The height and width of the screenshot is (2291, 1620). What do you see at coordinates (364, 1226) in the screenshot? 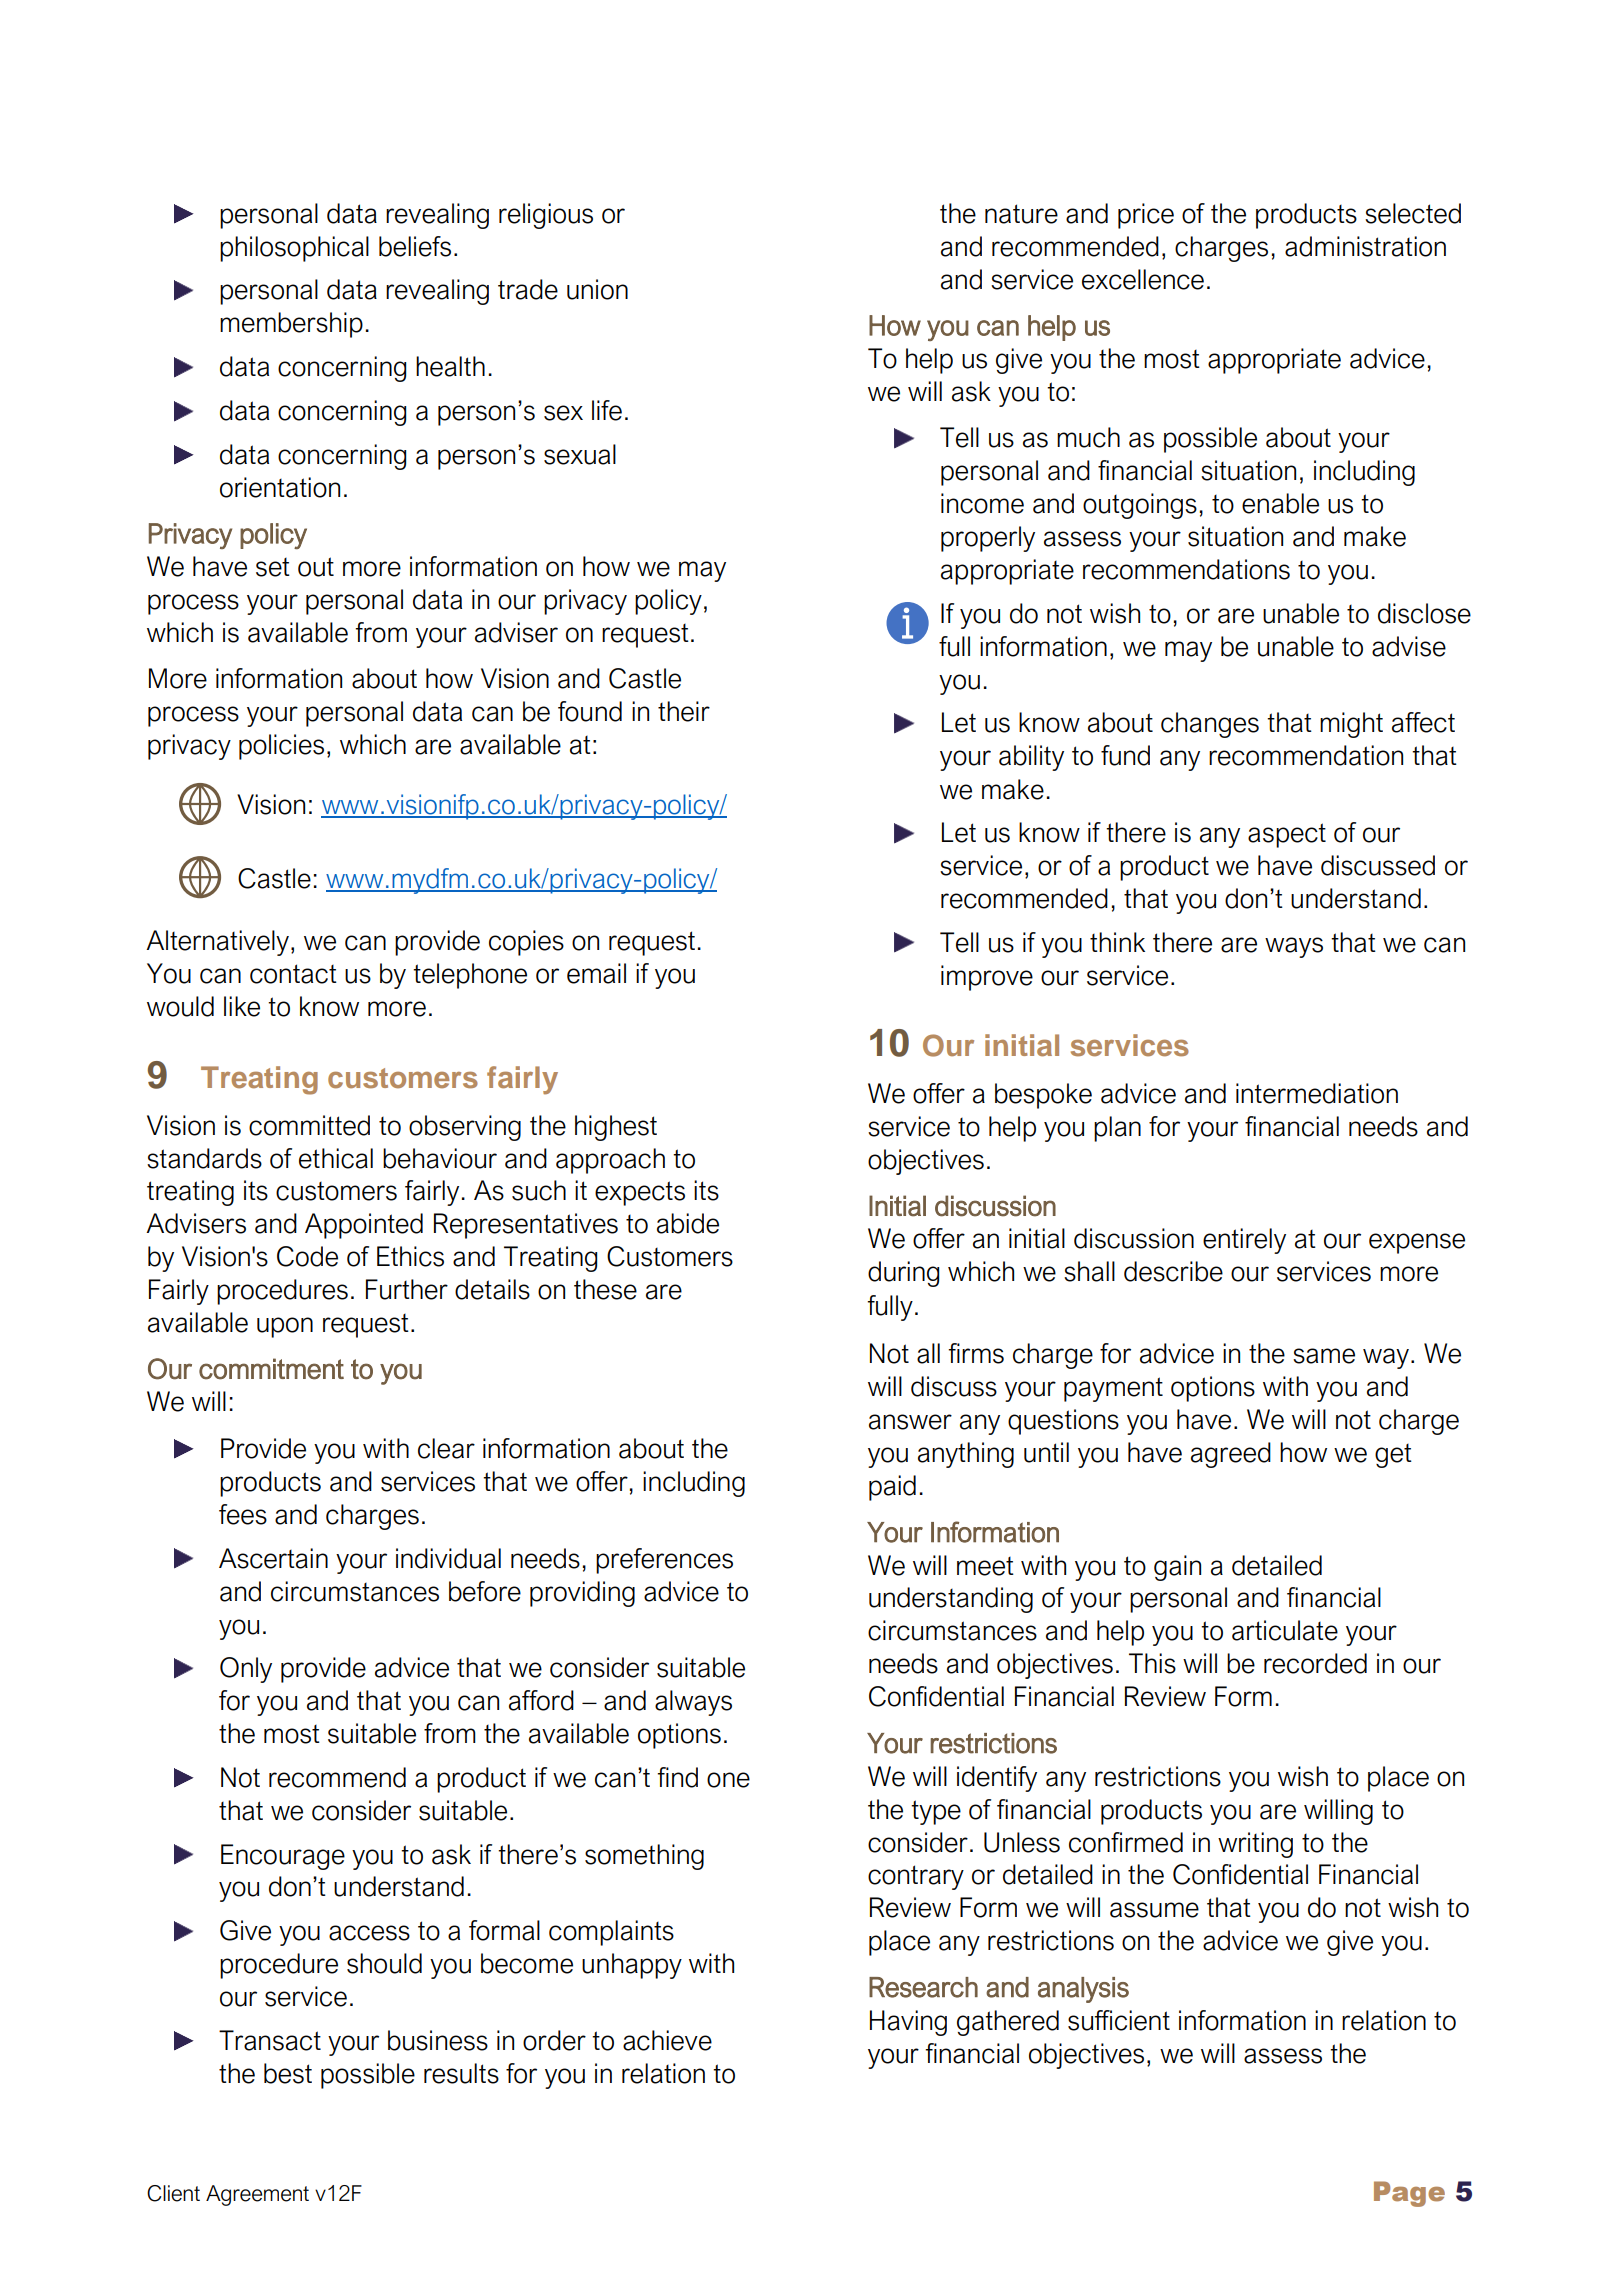
I see `Appointed` at bounding box center [364, 1226].
